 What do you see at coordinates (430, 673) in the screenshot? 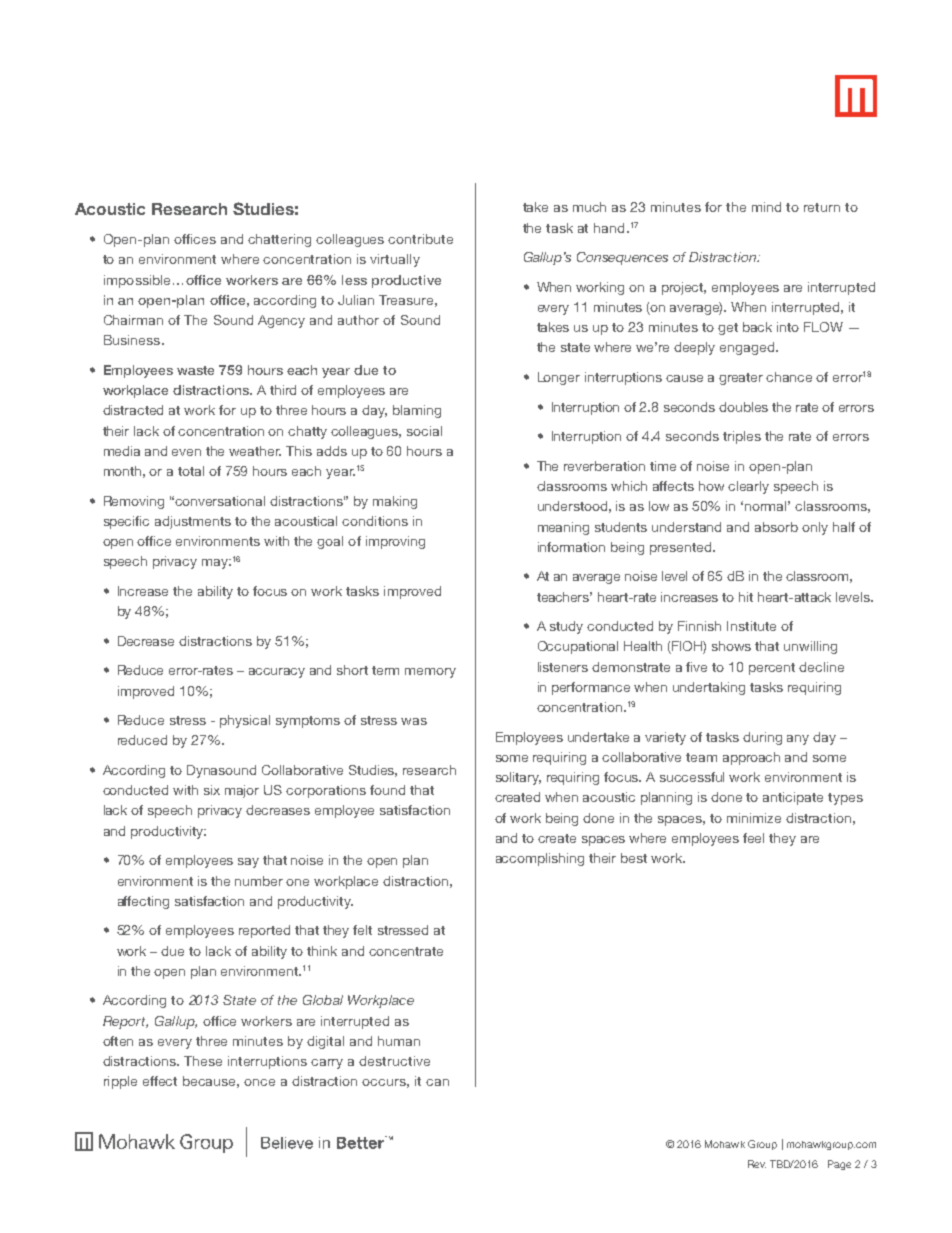
I see `memory` at bounding box center [430, 673].
